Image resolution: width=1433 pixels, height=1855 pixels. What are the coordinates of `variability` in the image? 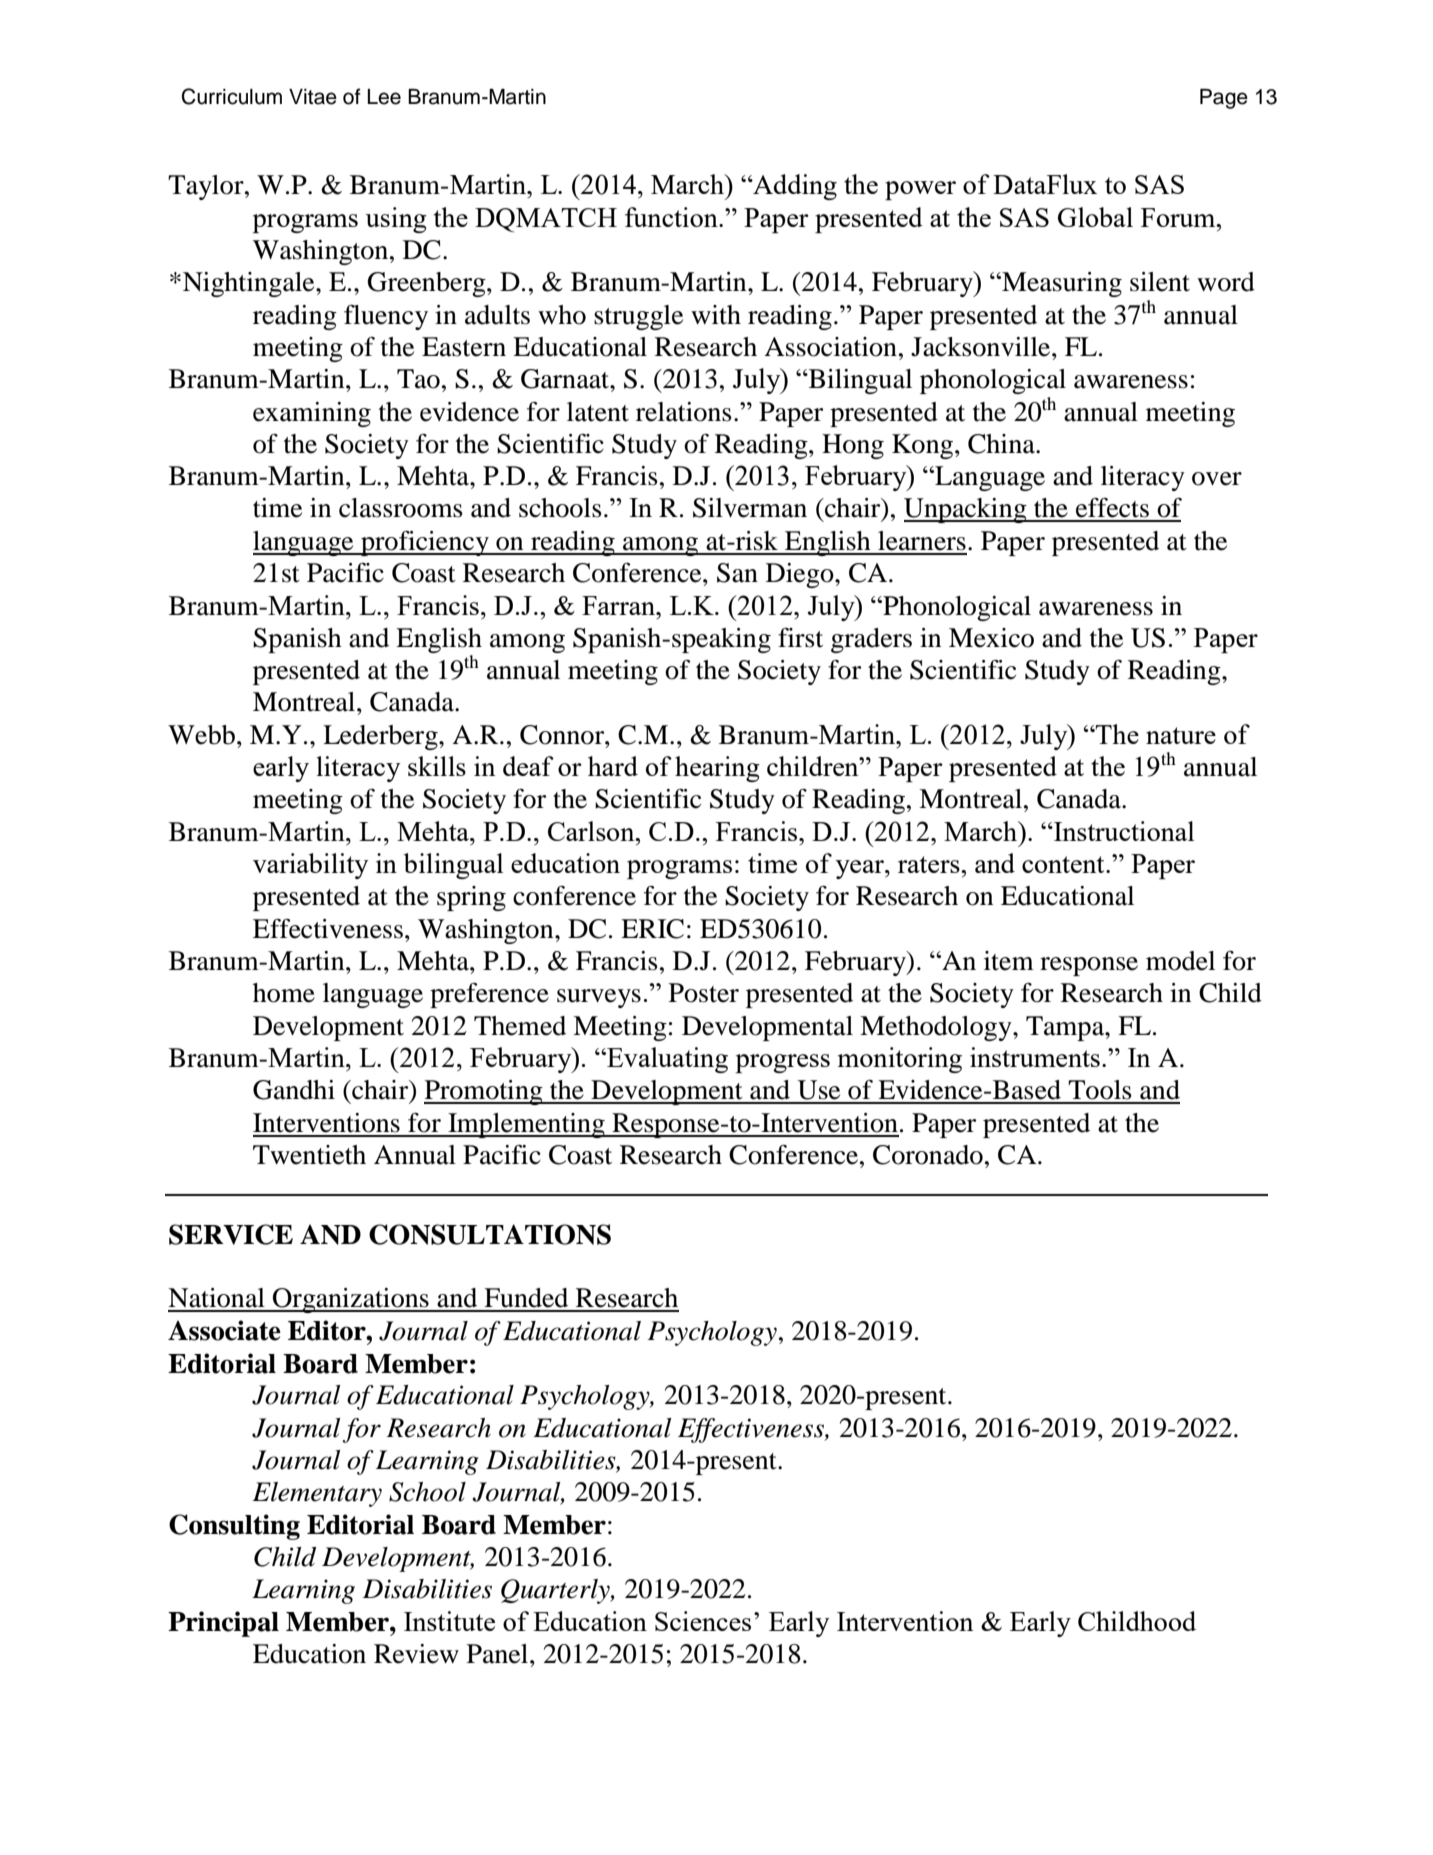 It's located at (310, 866).
